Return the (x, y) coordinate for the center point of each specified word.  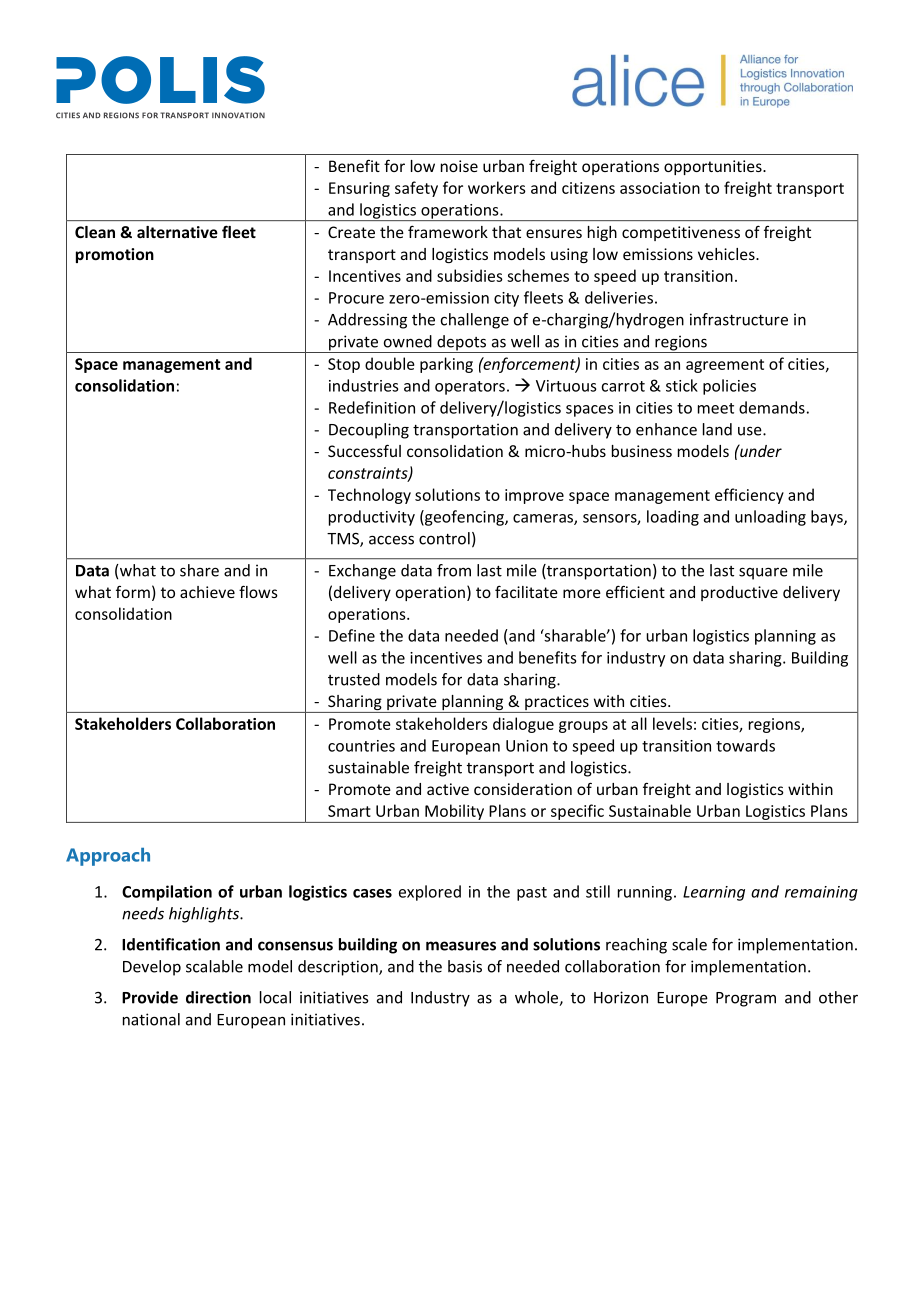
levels (672, 723)
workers (497, 187)
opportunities (714, 167)
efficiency (749, 496)
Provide (150, 997)
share (199, 570)
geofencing (464, 518)
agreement (725, 366)
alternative (177, 232)
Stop (344, 365)
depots (462, 344)
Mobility (454, 812)
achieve (207, 592)
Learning (714, 893)
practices (557, 704)
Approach (108, 857)
